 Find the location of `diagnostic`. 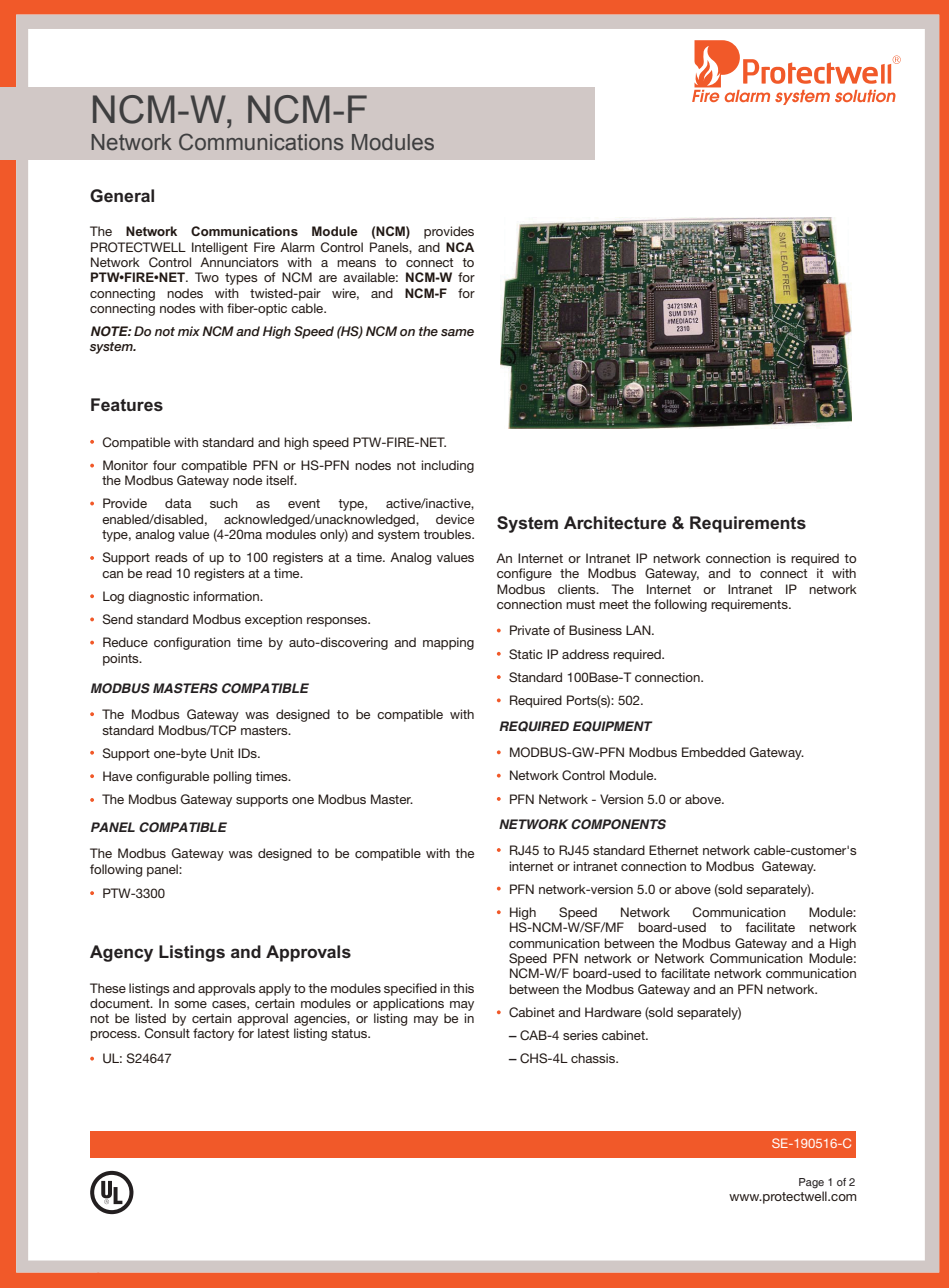

diagnostic is located at coordinates (158, 597).
